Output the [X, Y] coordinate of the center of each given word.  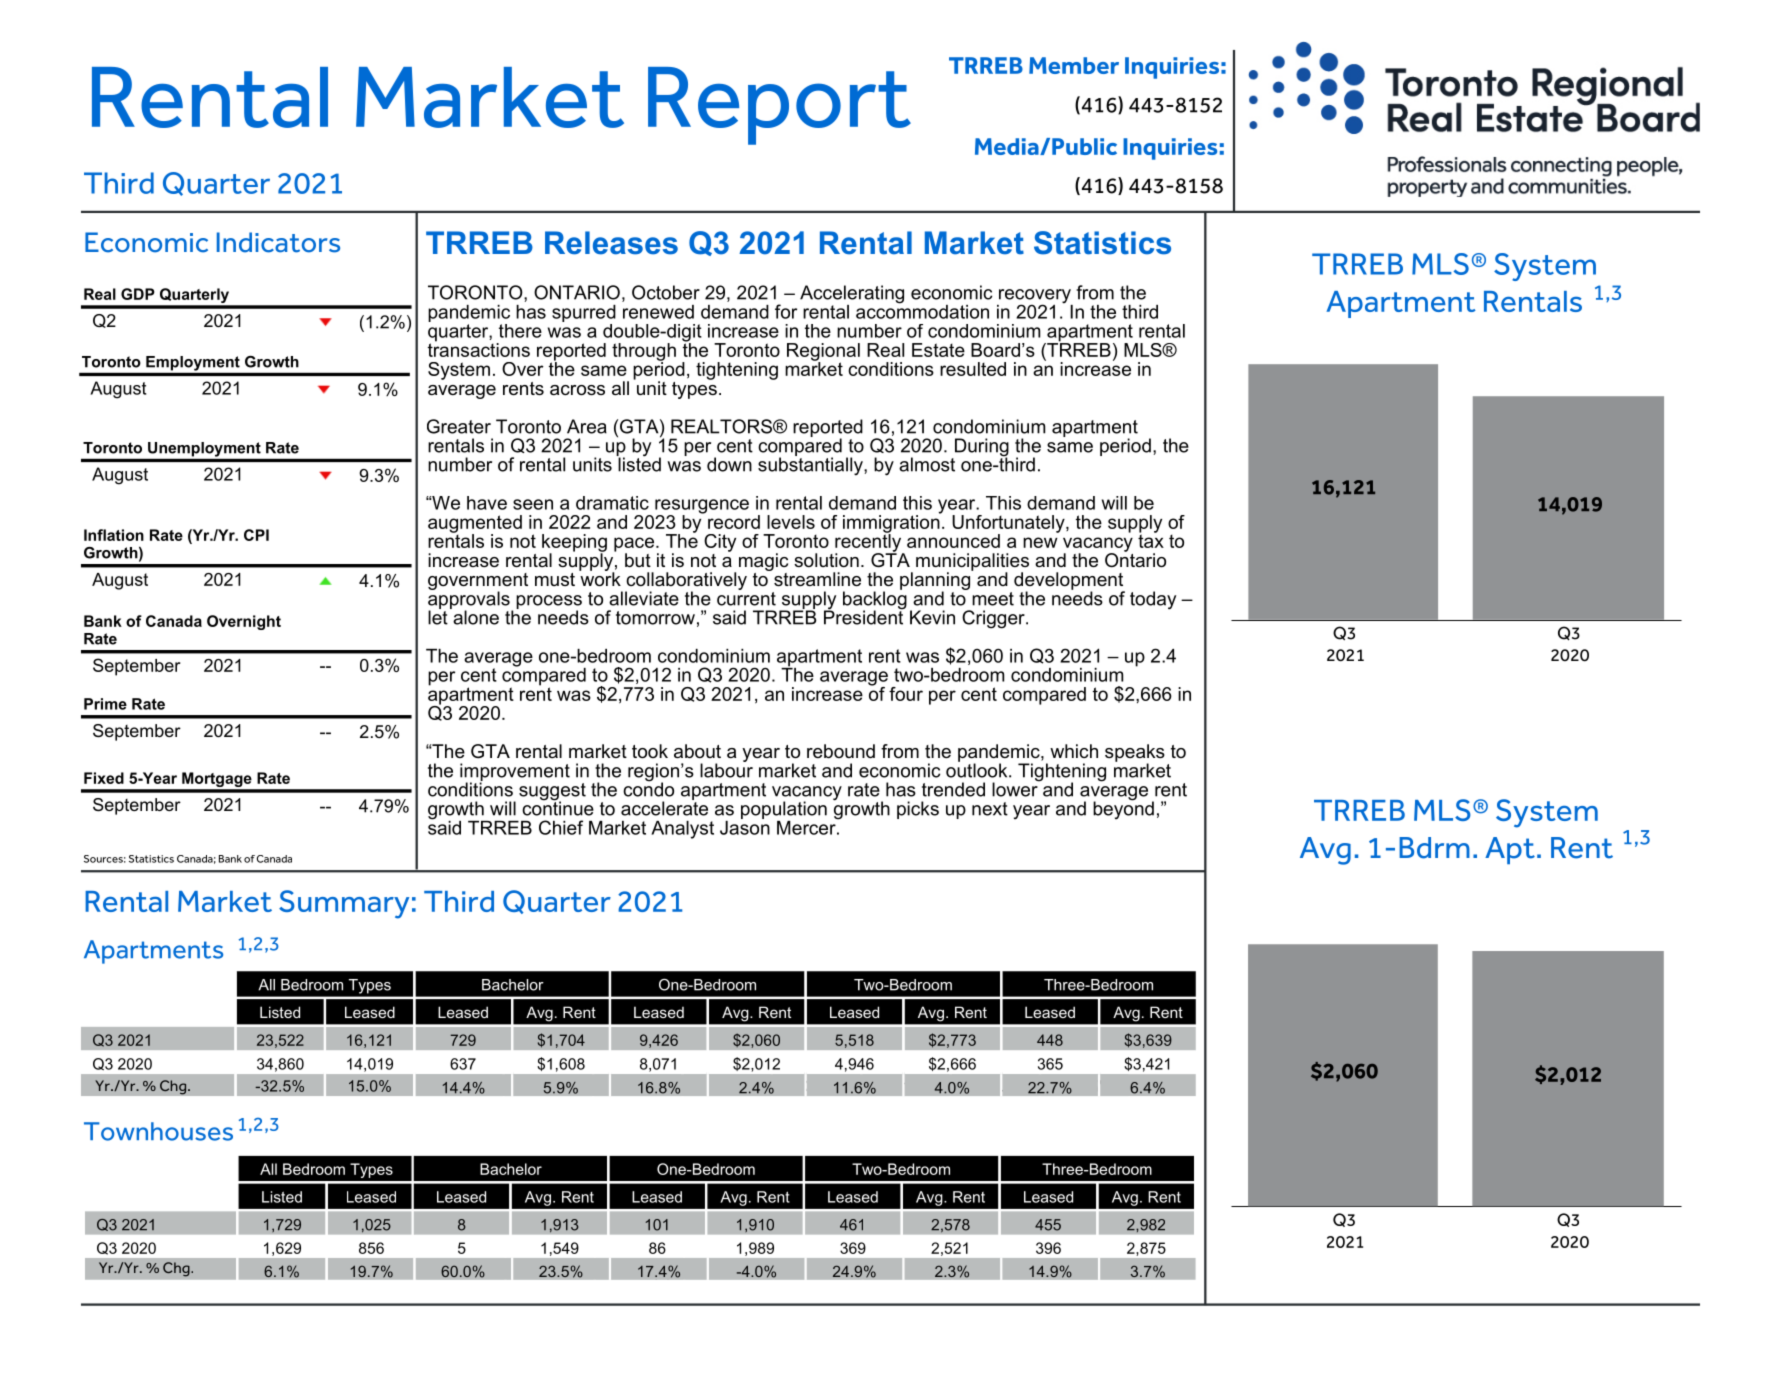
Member [1074, 65]
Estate [938, 350]
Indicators [278, 242]
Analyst [682, 830]
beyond [1123, 809]
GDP [138, 294]
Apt [1510, 850]
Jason [745, 826]
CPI [256, 535]
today [1153, 600]
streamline [817, 579]
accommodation [922, 310]
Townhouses [158, 1131]
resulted [973, 369]
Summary [344, 904]
